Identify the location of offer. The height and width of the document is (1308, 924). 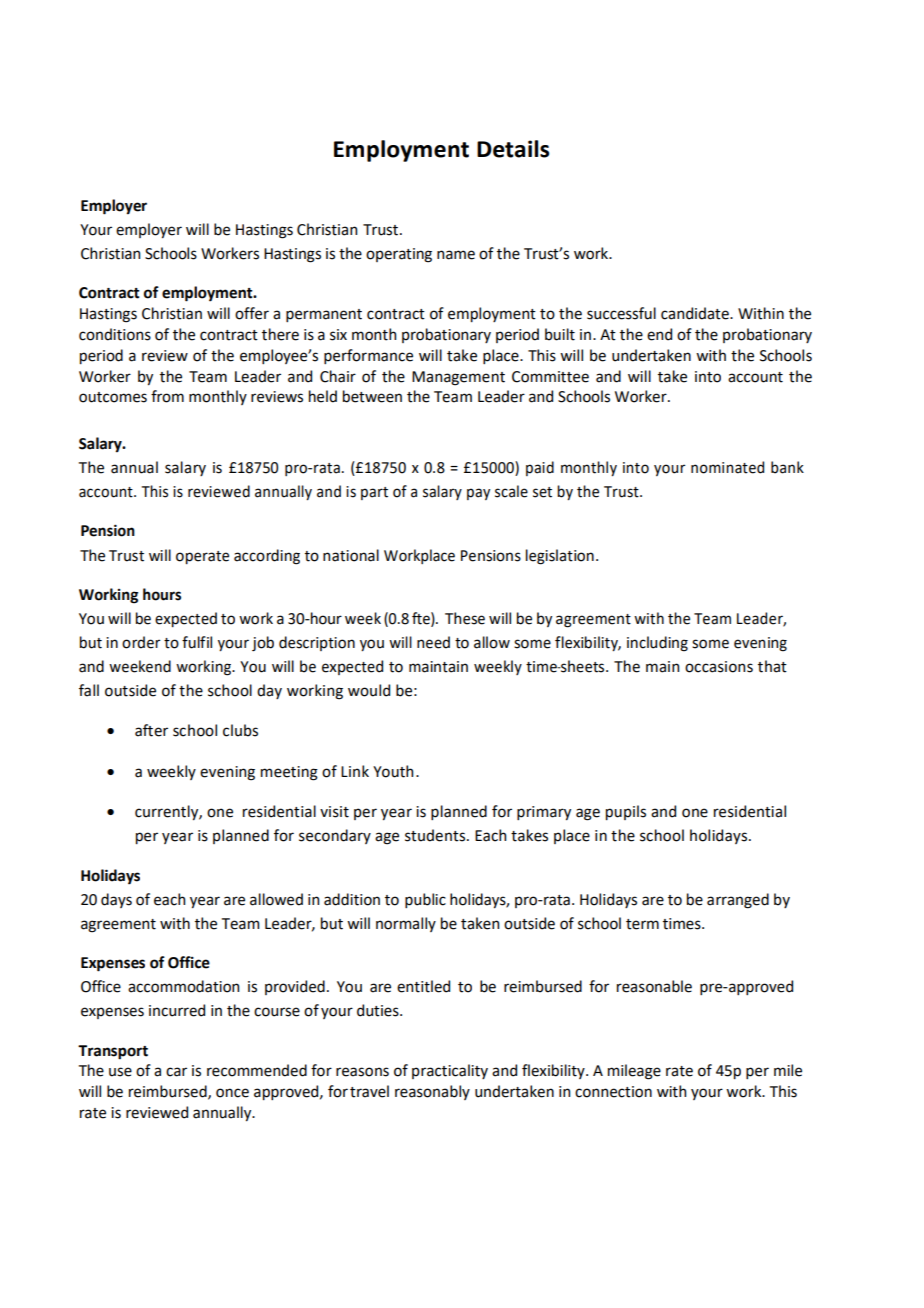
(252, 313).
